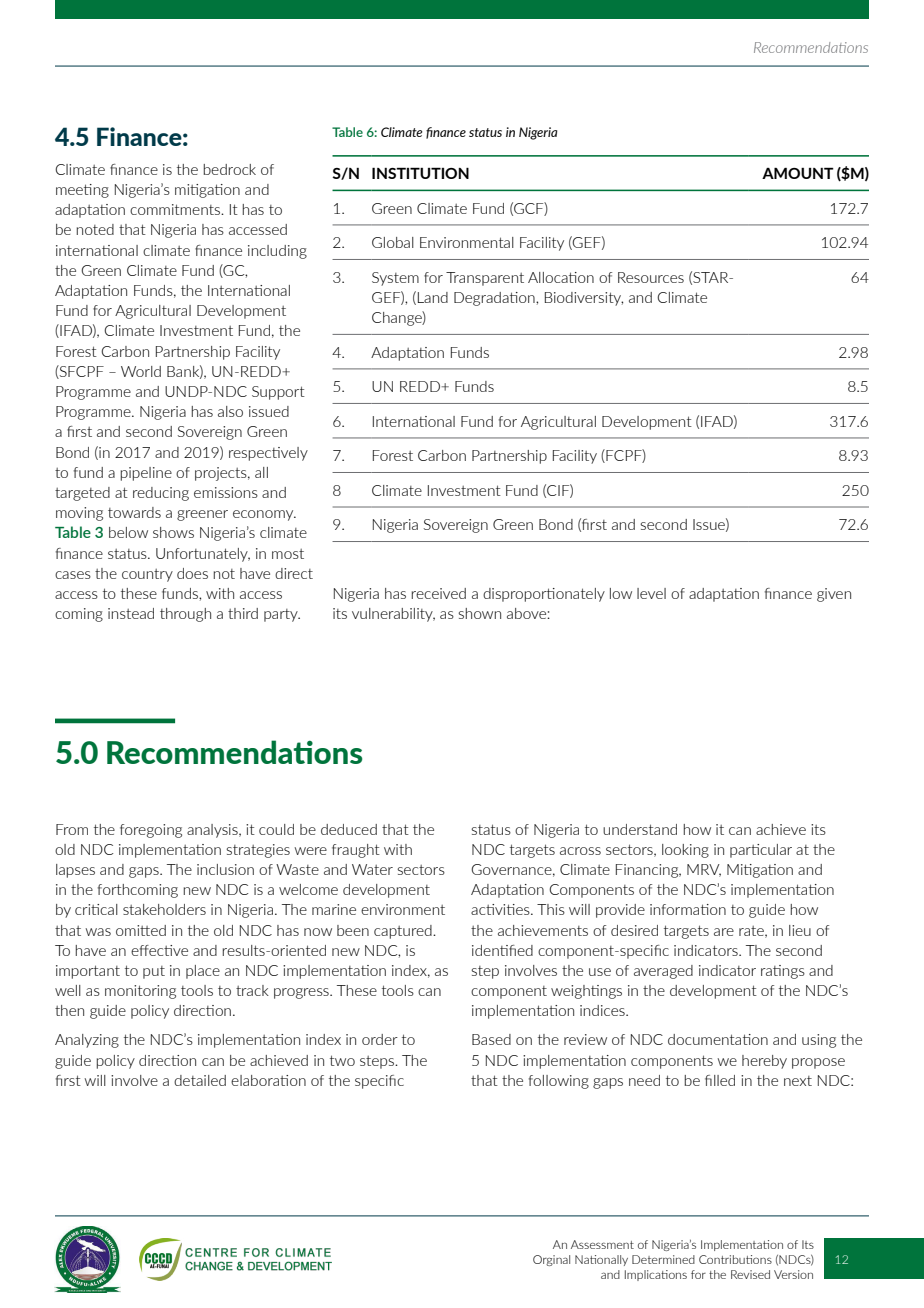 The image size is (924, 1308). I want to click on foregoing, so click(151, 831).
